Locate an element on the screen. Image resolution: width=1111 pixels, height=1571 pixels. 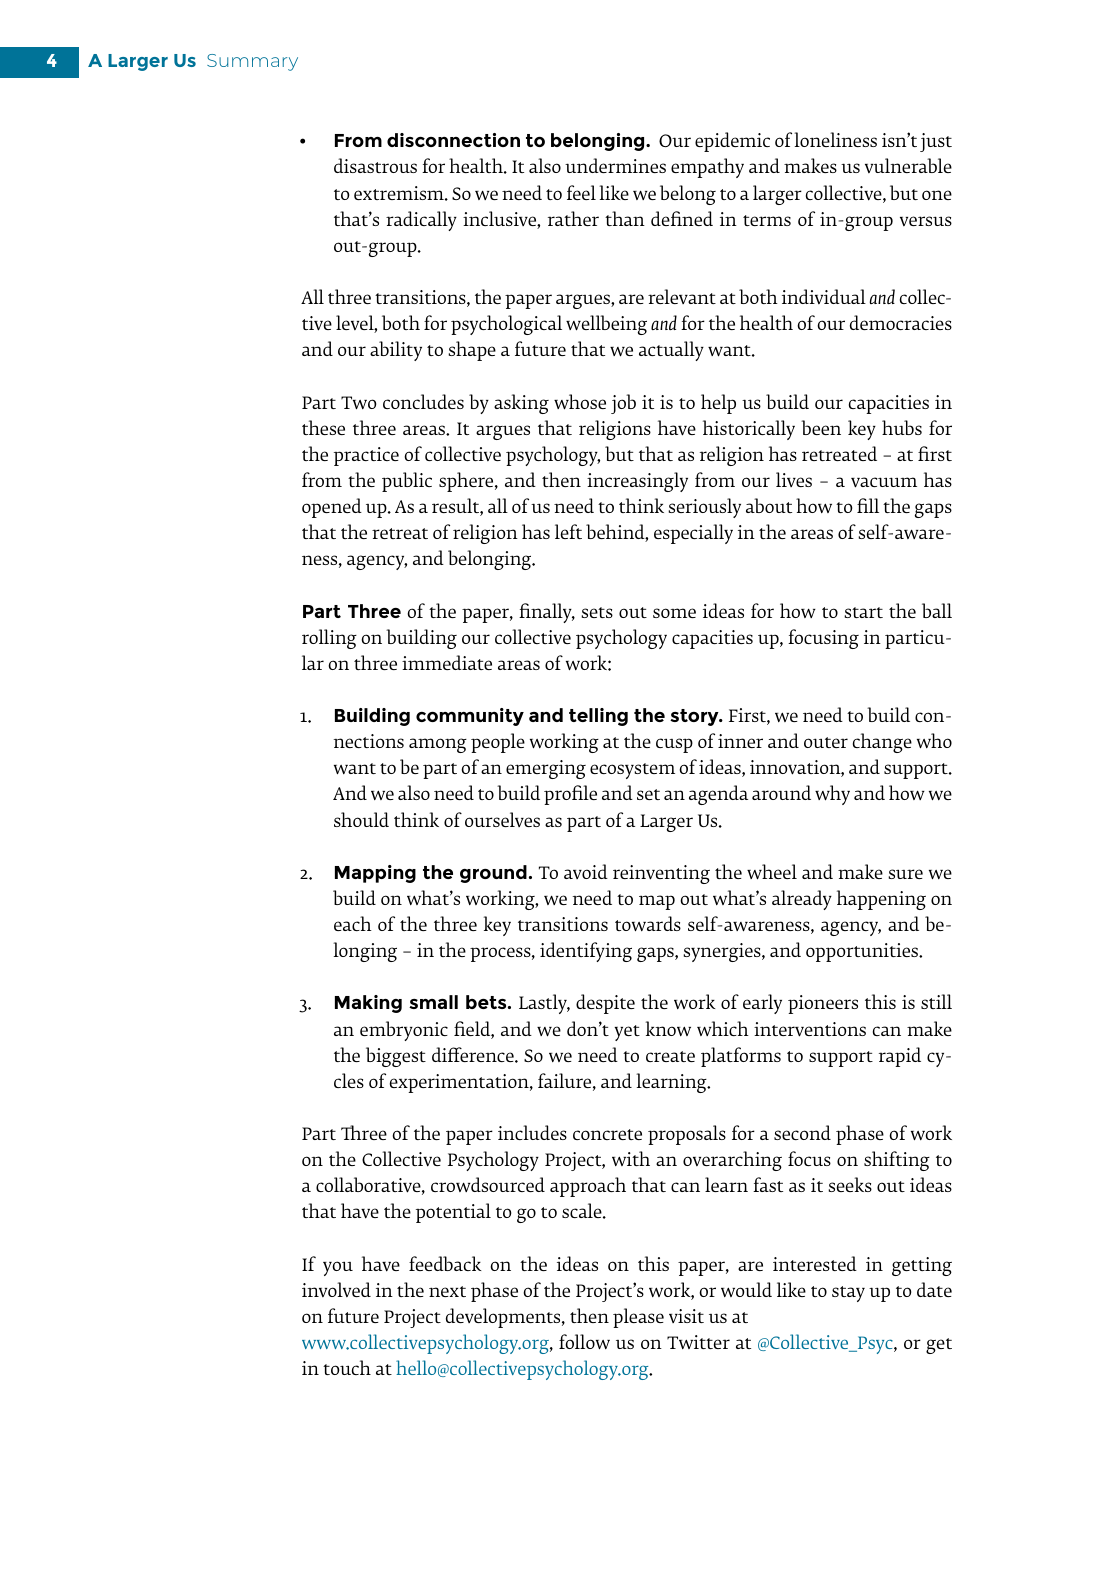
rolling is located at coordinates (329, 639).
